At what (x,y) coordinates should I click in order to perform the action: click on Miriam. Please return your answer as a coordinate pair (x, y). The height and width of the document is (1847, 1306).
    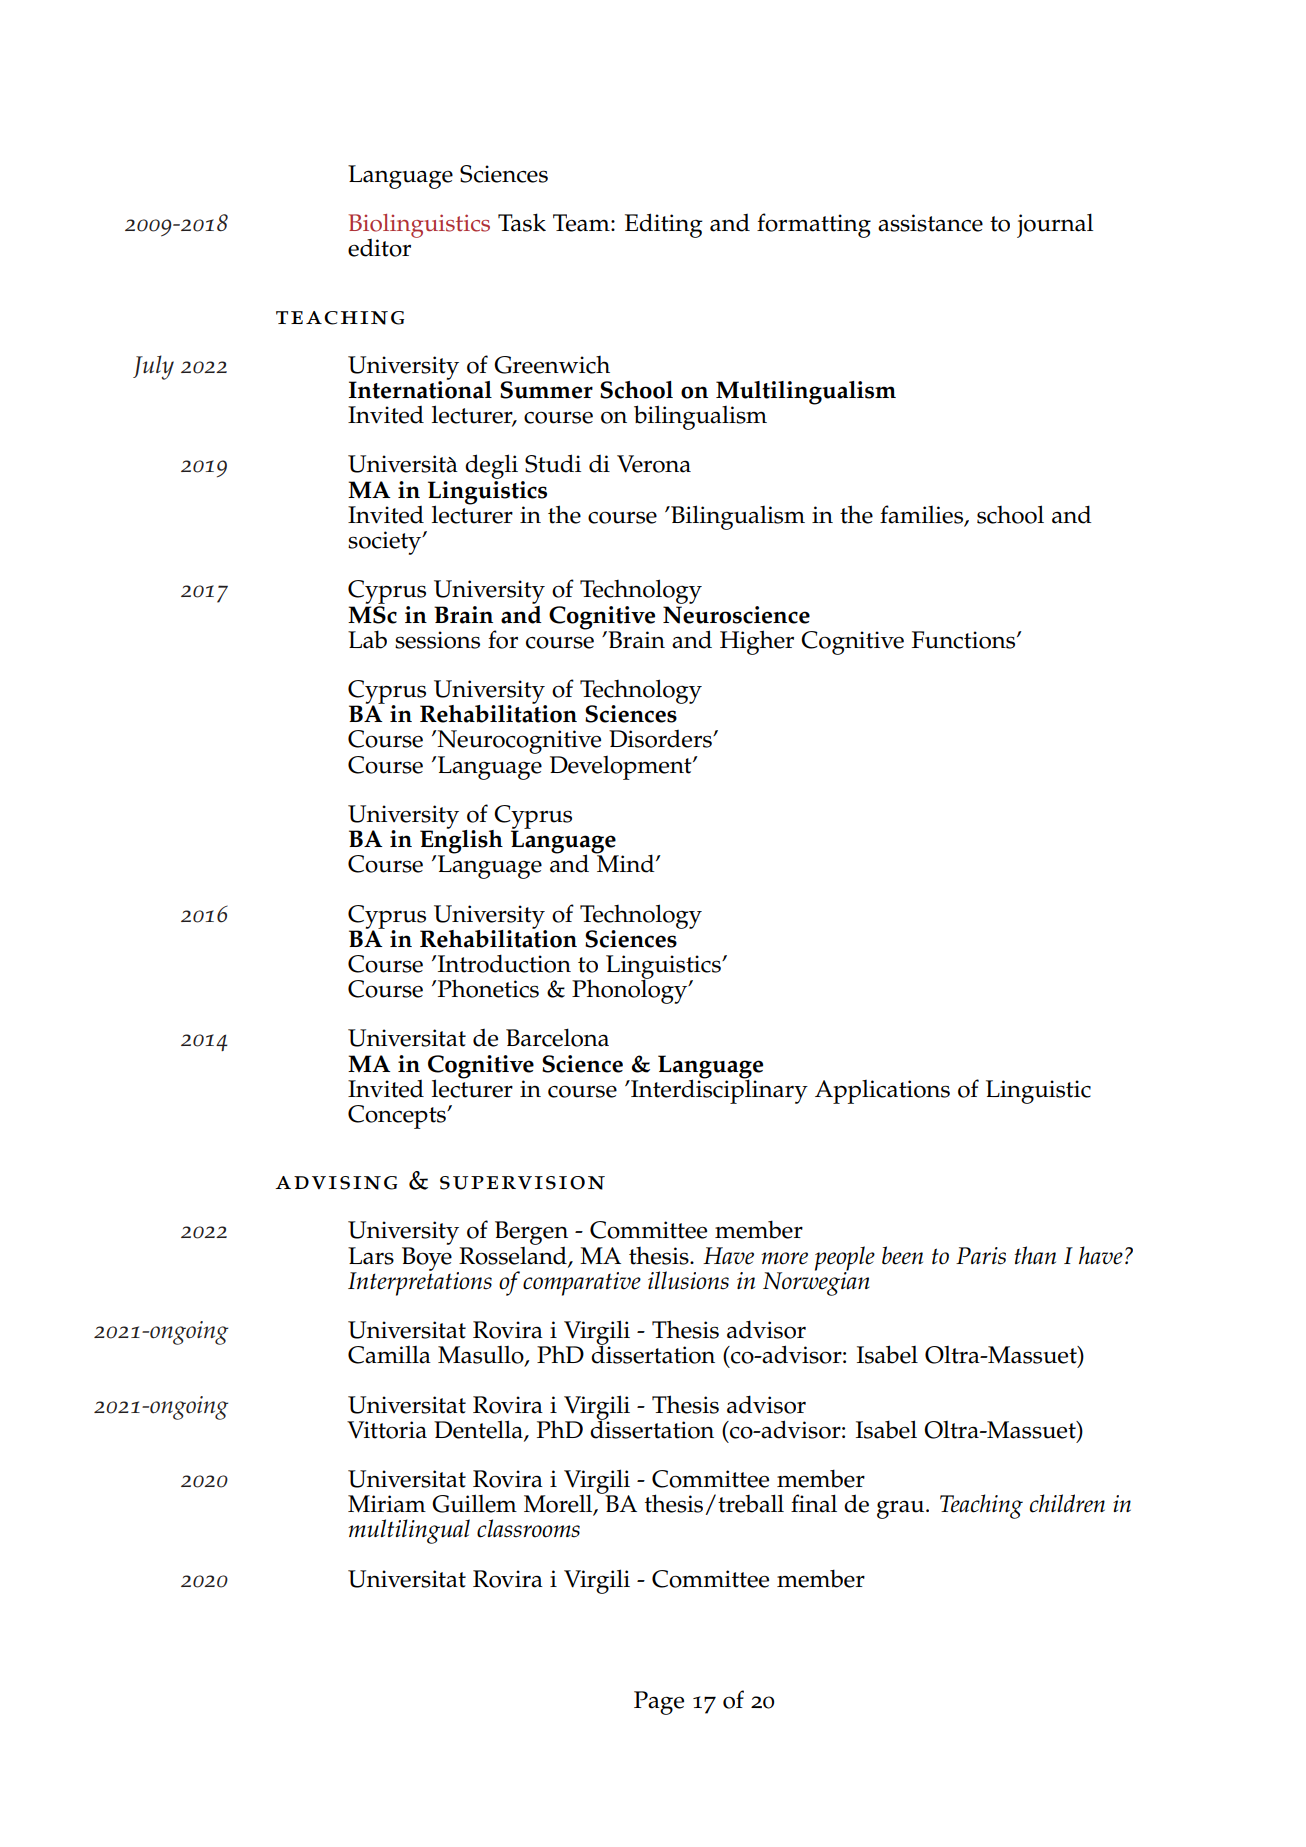
    Looking at the image, I should click on (387, 1504).
